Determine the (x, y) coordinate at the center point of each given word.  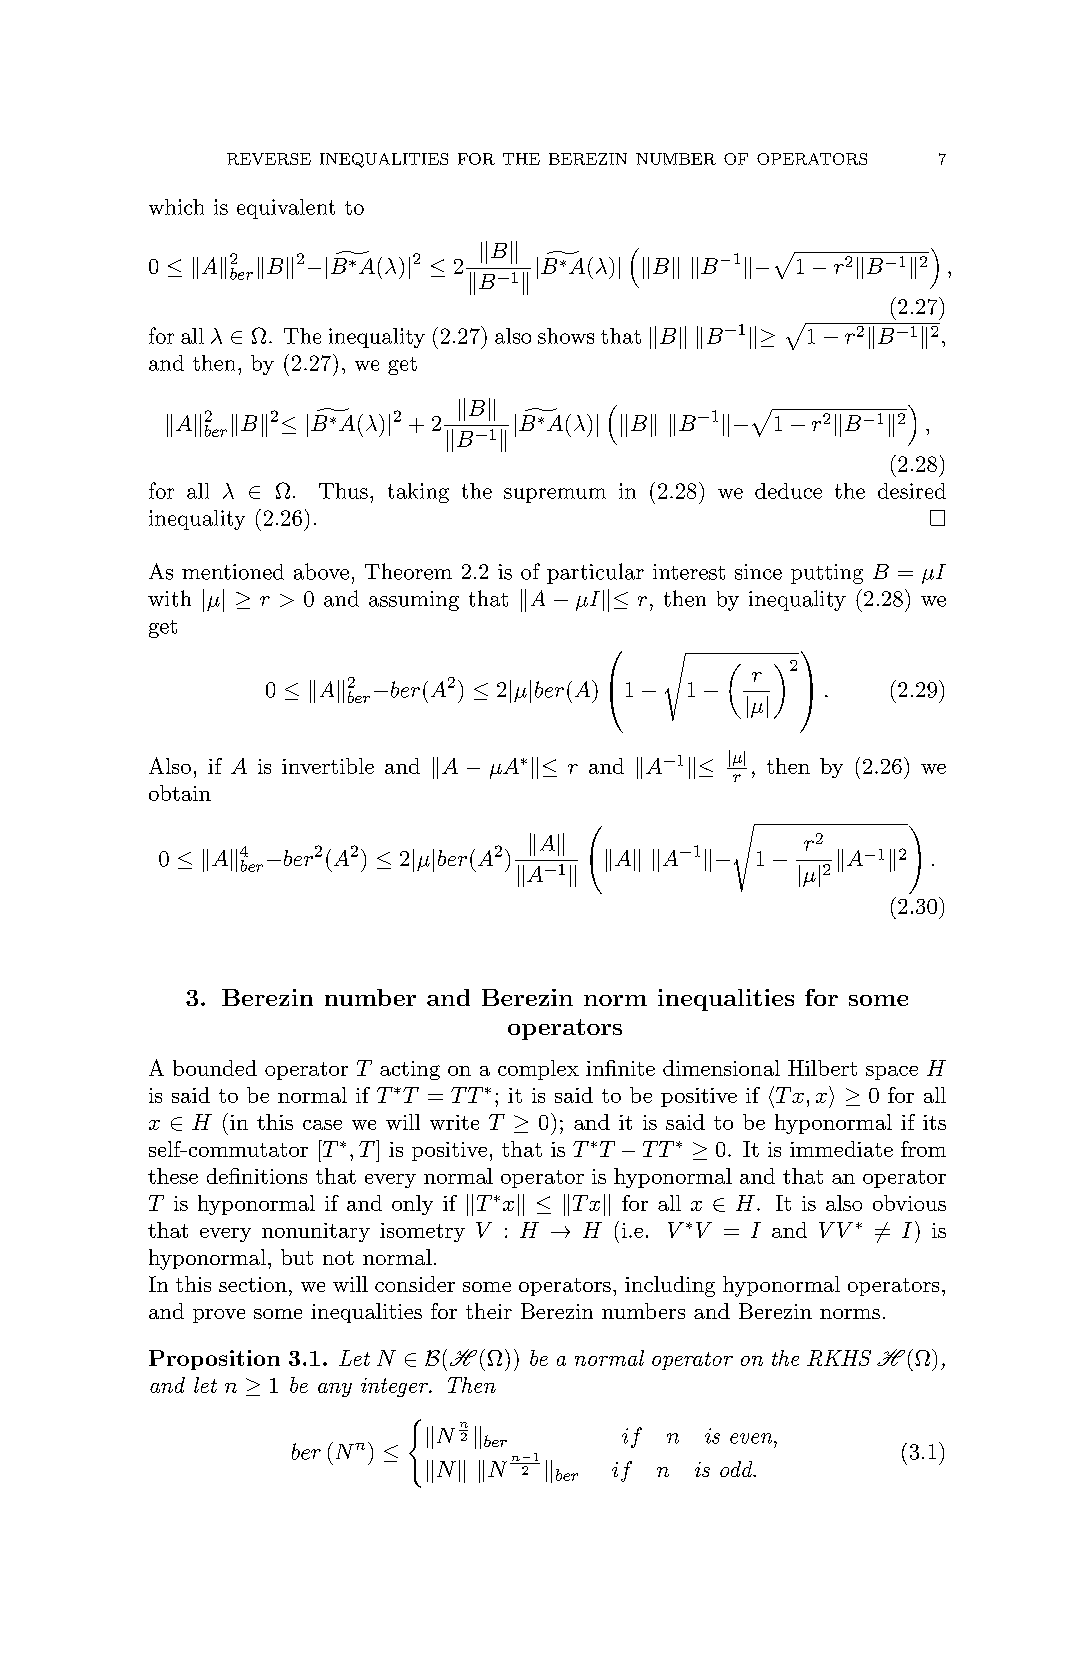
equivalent (286, 209)
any (335, 1390)
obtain (180, 793)
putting (827, 574)
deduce (788, 491)
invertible (328, 766)
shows (566, 336)
